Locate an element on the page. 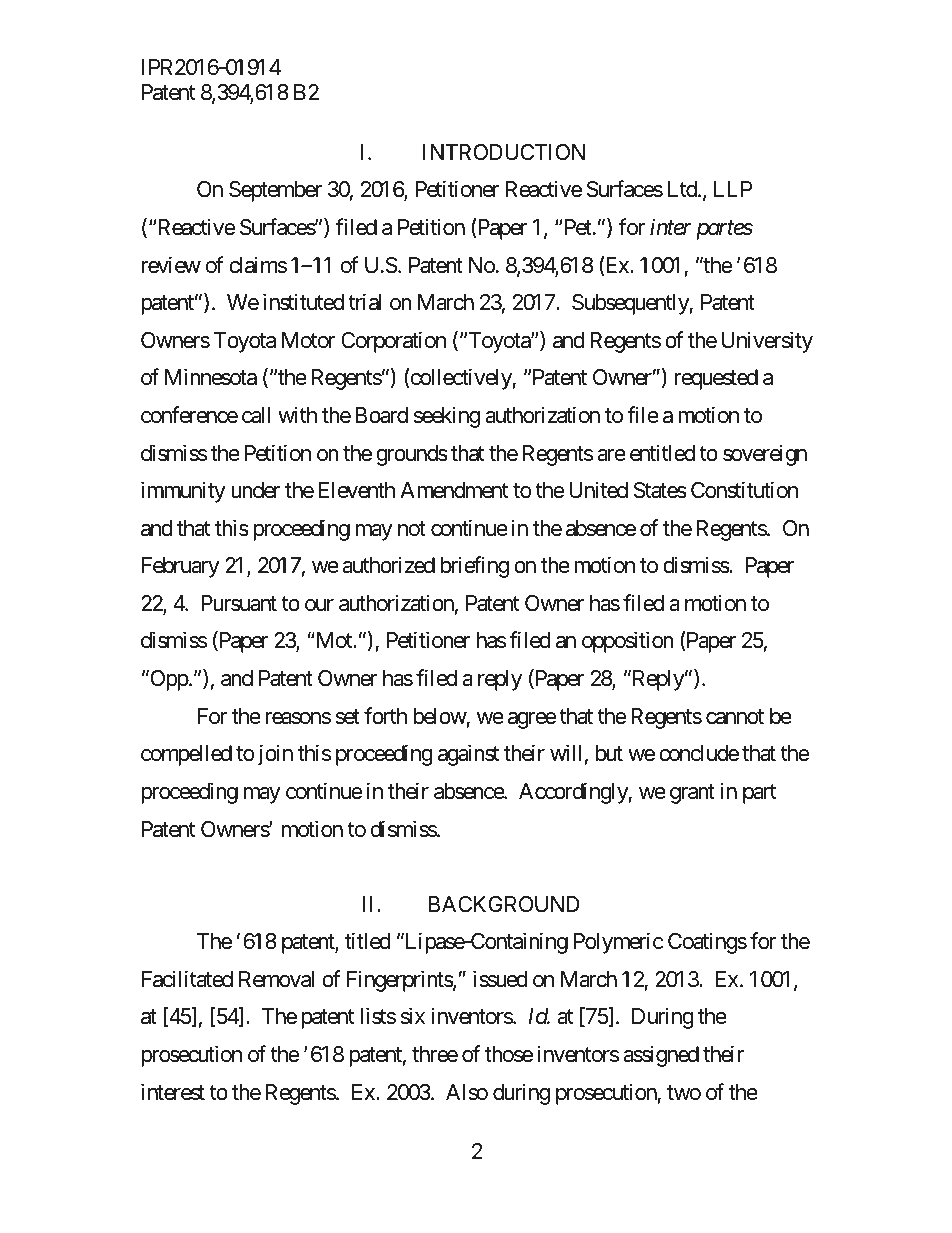 This image has width=952, height=1233. Removal is located at coordinates (276, 979).
